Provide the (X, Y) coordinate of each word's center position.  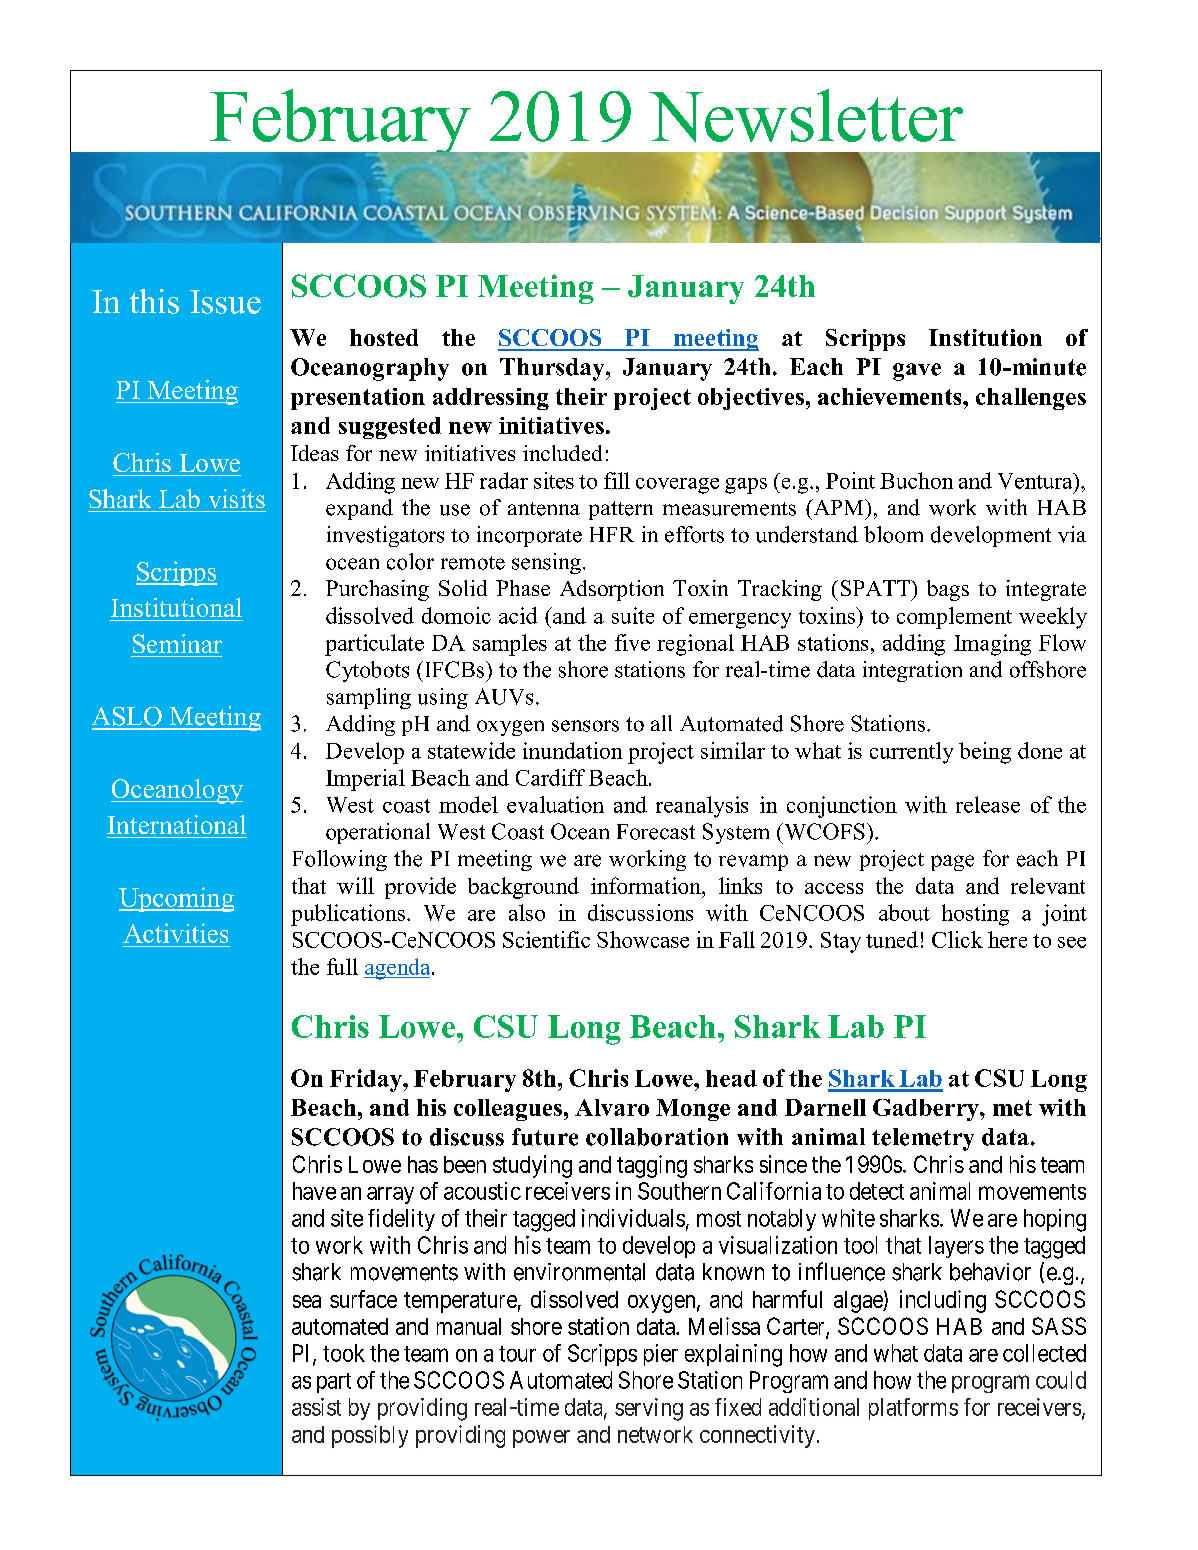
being (985, 753)
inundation (572, 750)
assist (316, 1407)
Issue (225, 302)
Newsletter (806, 115)
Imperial (365, 780)
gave (917, 372)
